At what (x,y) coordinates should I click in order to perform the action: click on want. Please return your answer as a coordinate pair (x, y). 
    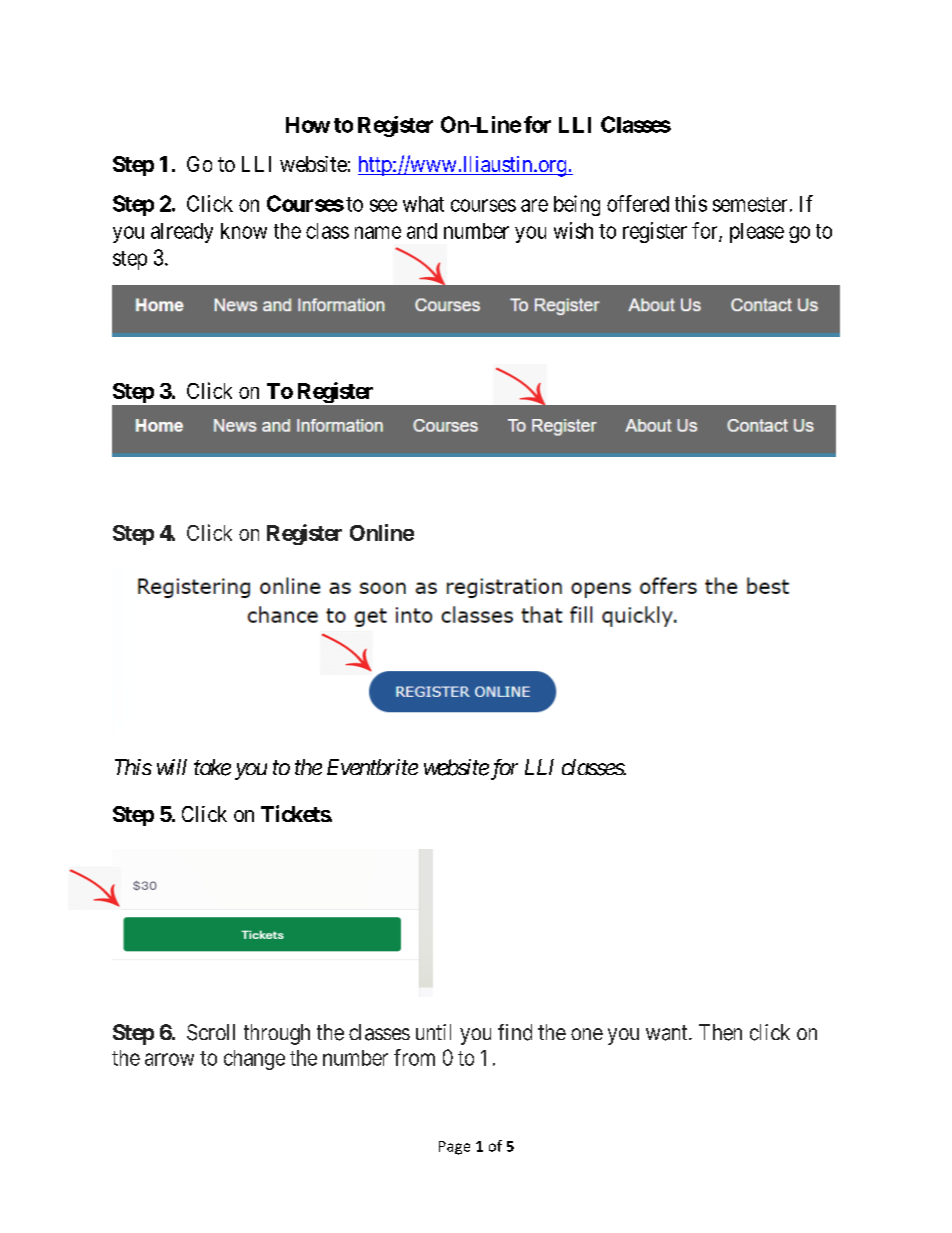
    Looking at the image, I should click on (668, 1033).
